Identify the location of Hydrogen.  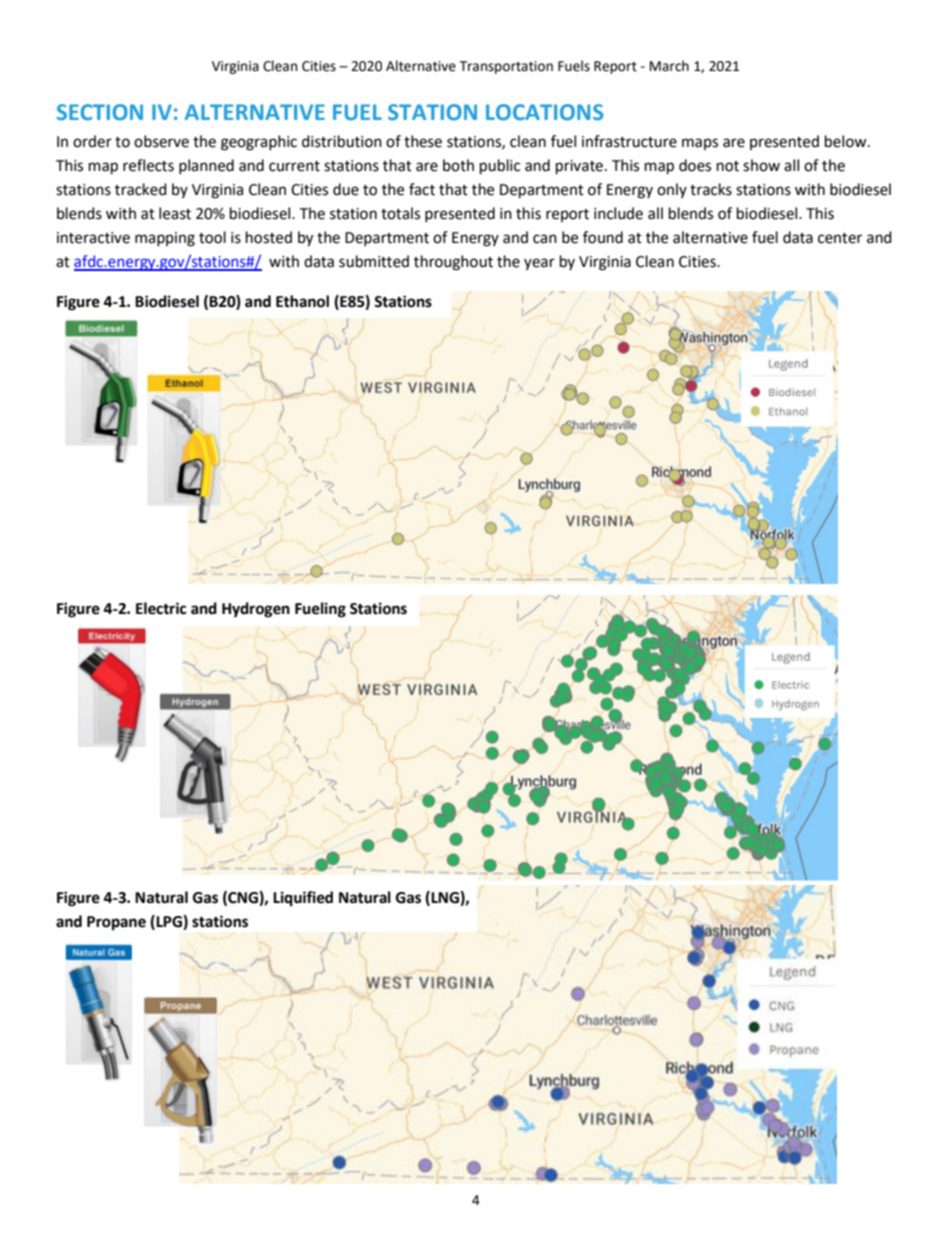
(256, 610).
